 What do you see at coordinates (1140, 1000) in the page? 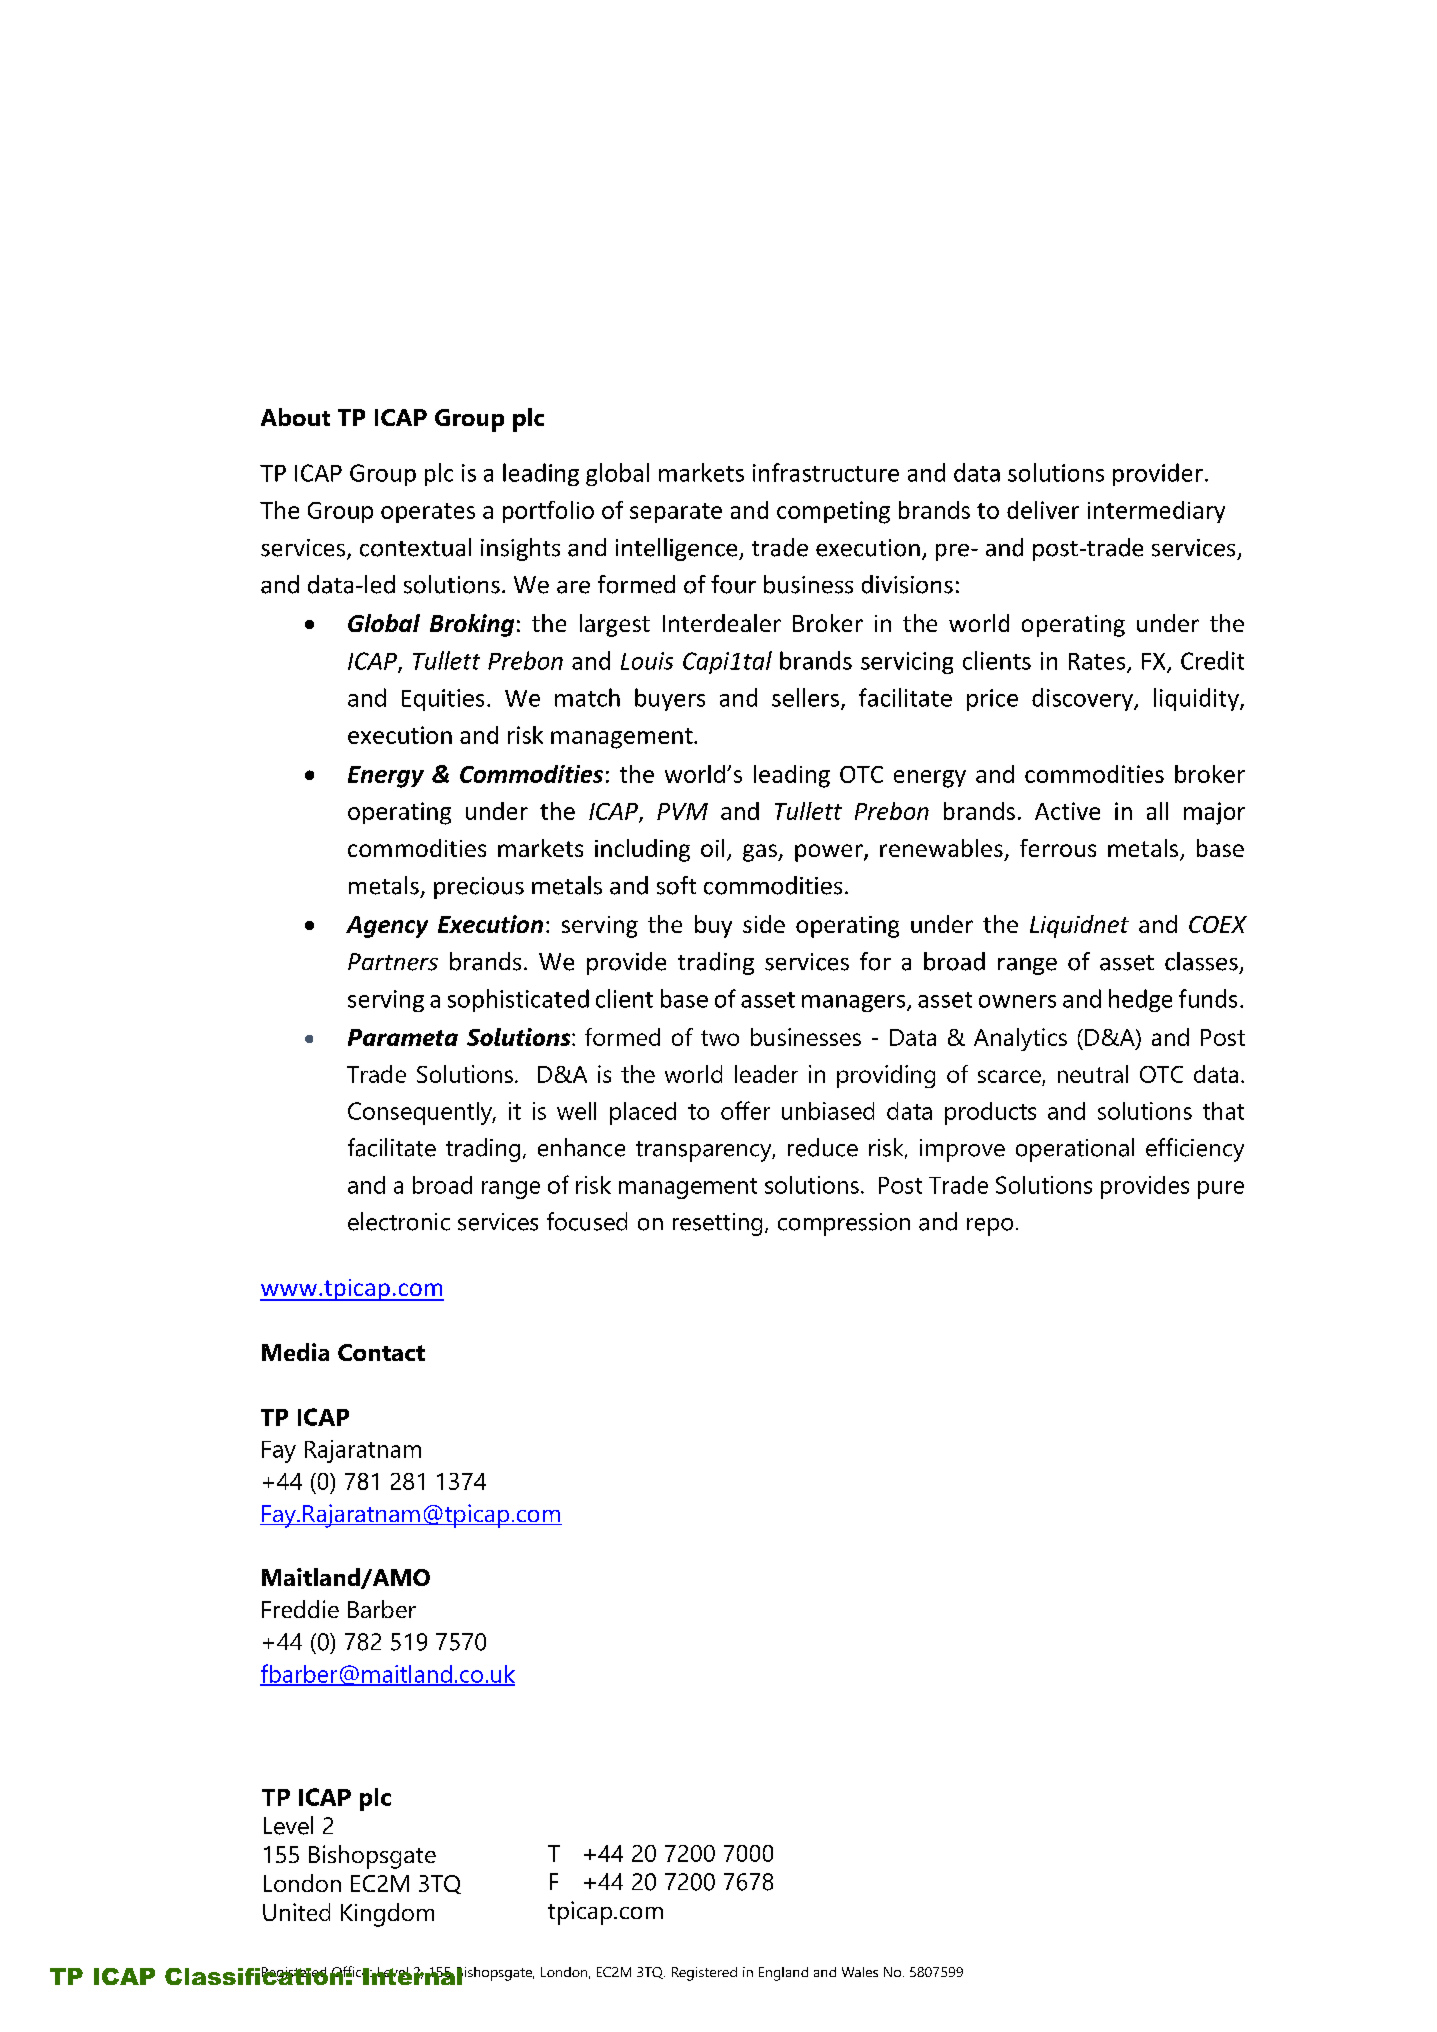
I see `hedge` at bounding box center [1140, 1000].
